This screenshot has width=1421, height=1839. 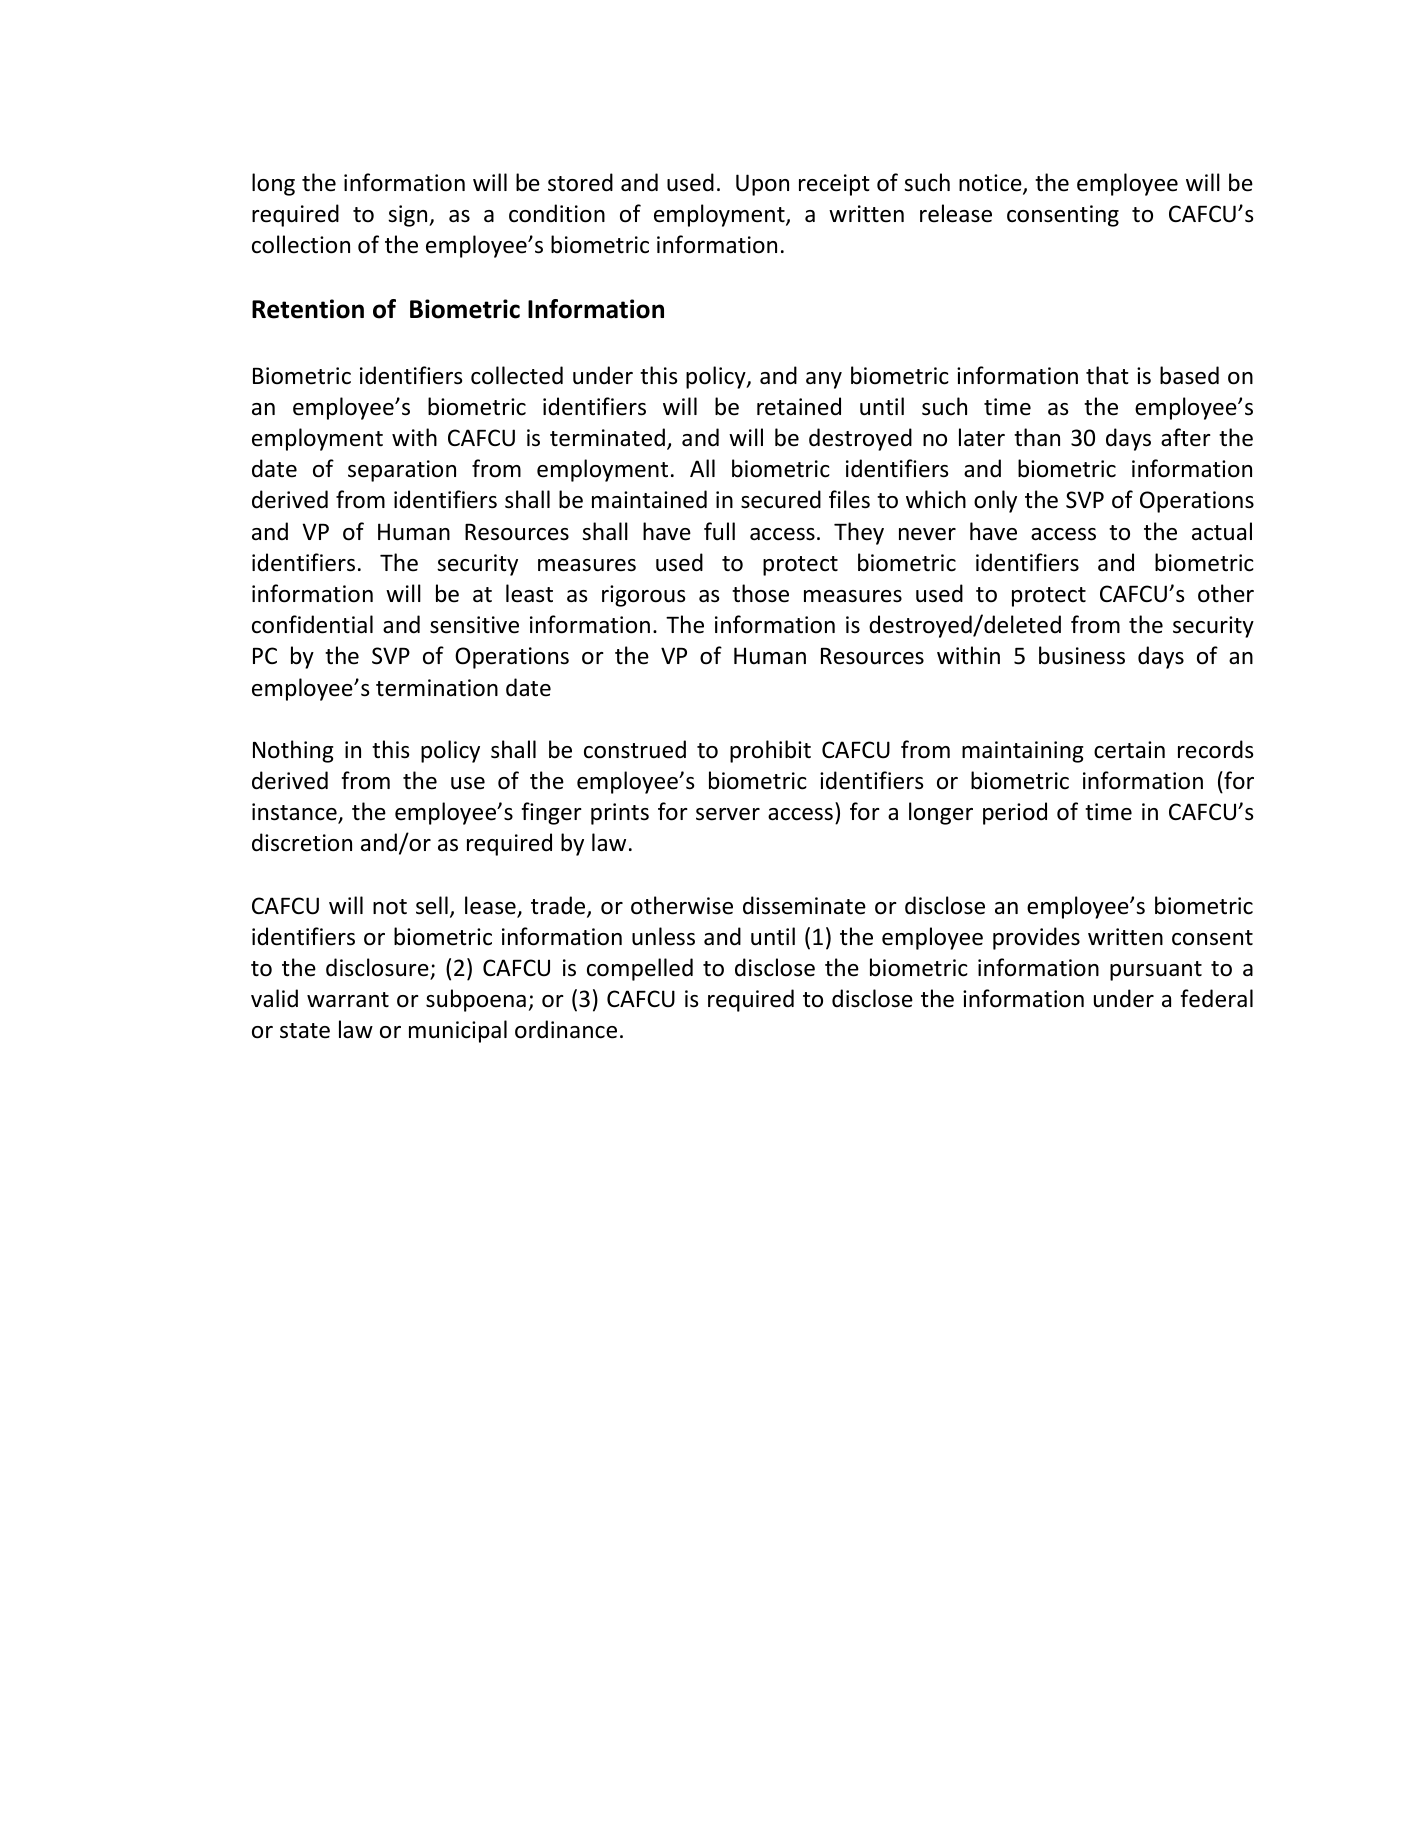 I want to click on Upon, so click(x=762, y=185).
